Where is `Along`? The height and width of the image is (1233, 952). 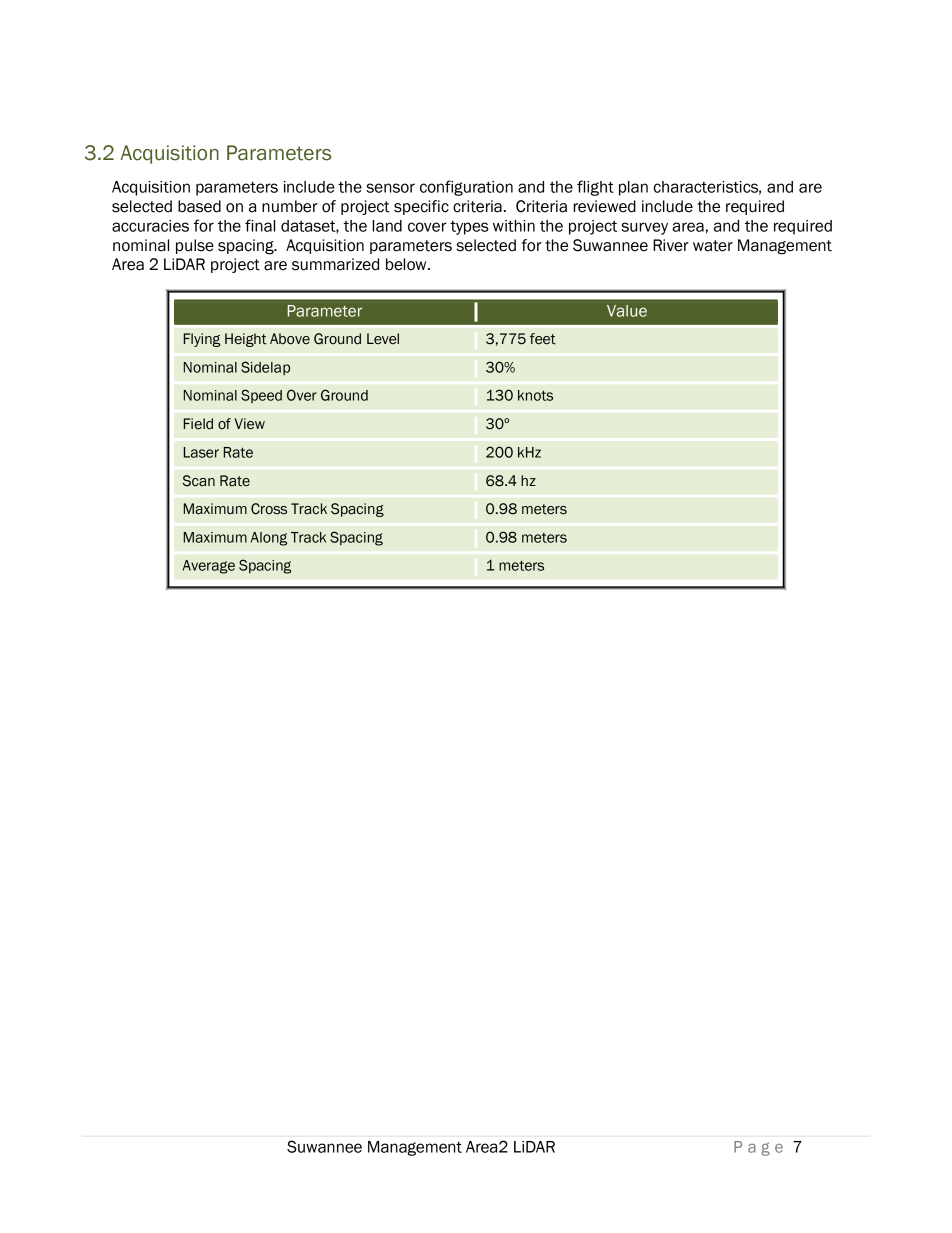
Along is located at coordinates (269, 539).
